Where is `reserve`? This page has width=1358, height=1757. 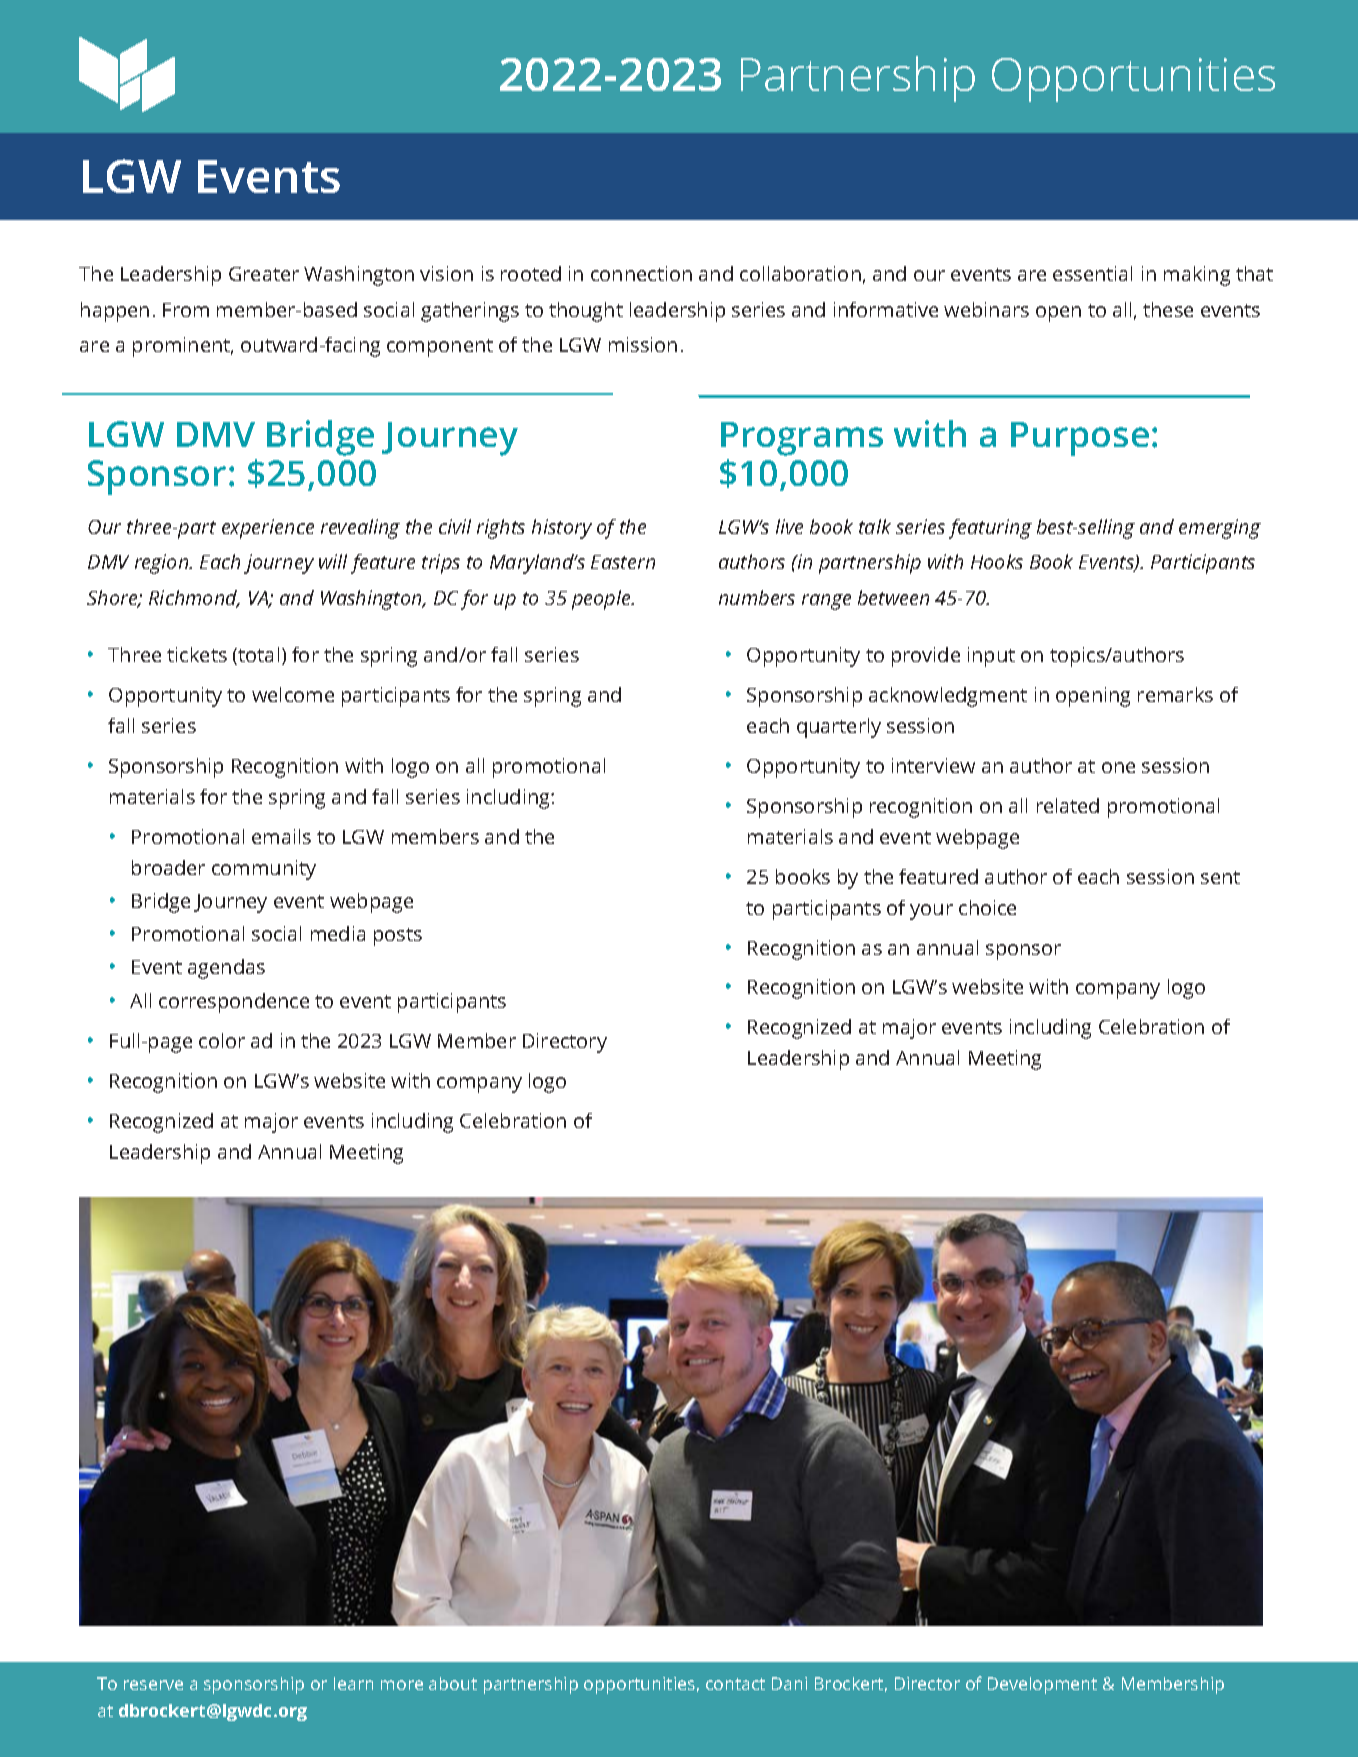 reserve is located at coordinates (153, 1685).
